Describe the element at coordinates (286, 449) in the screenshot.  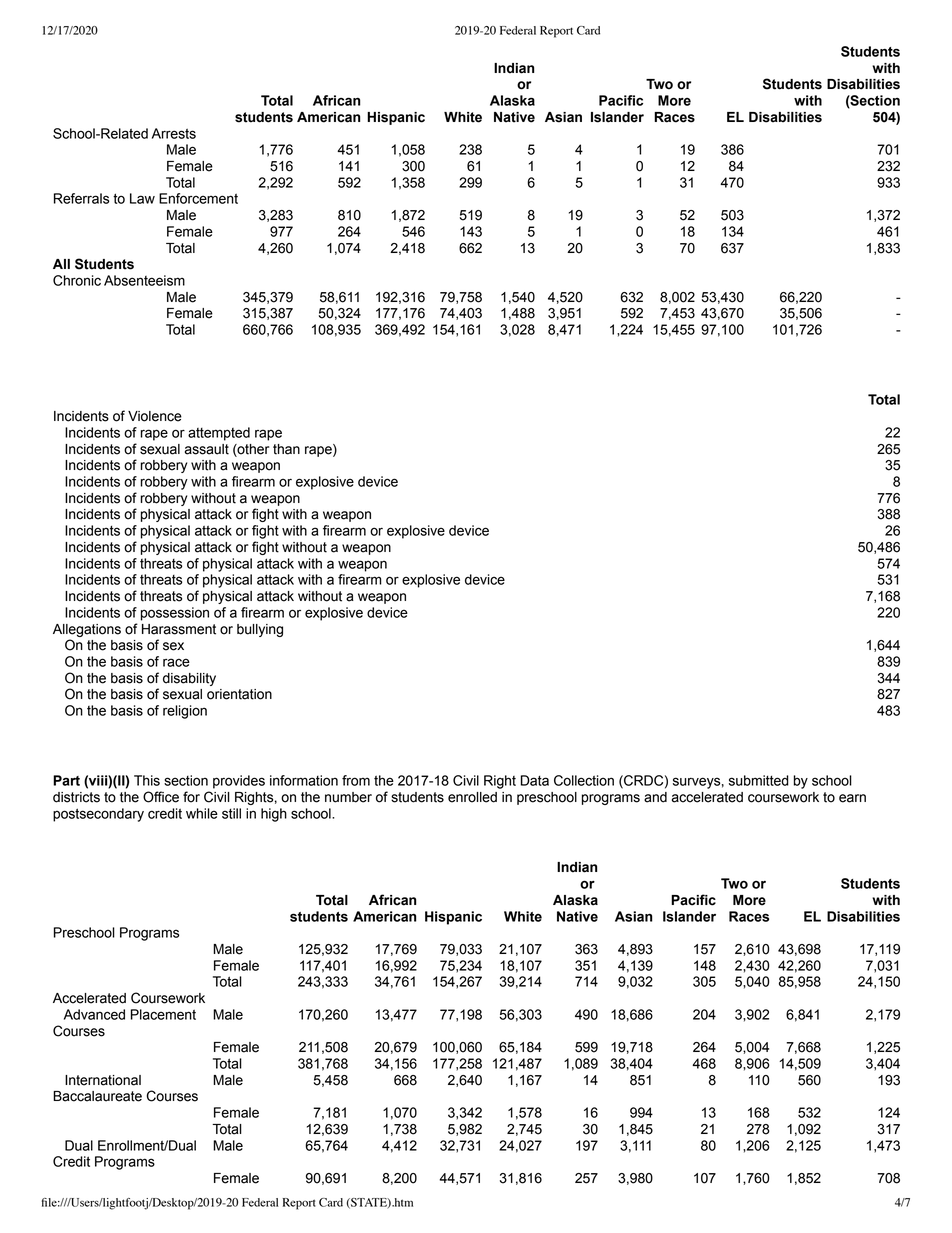
I see `than` at that location.
